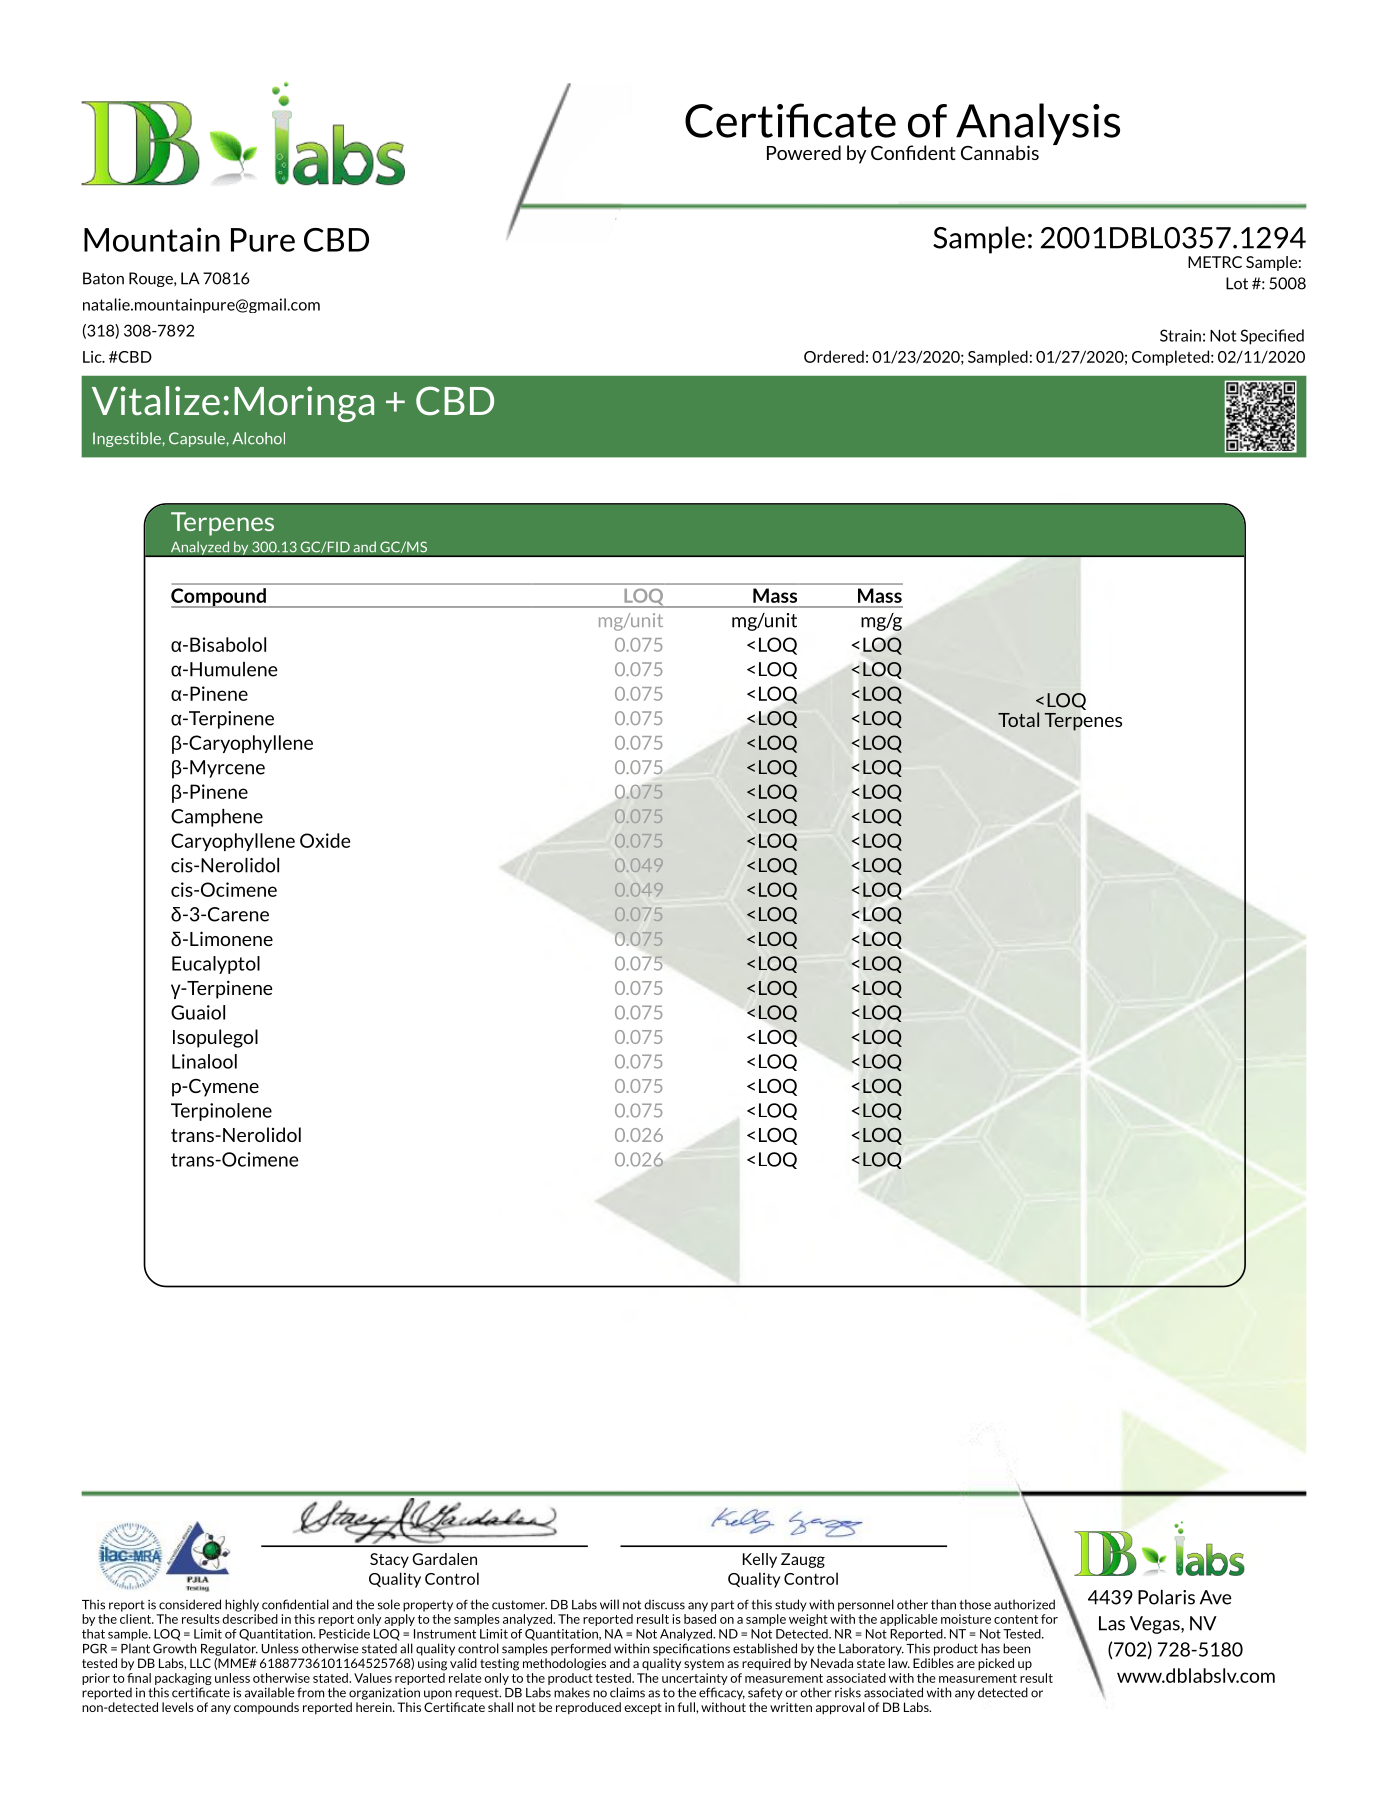  I want to click on Eucalyptol, so click(216, 965).
